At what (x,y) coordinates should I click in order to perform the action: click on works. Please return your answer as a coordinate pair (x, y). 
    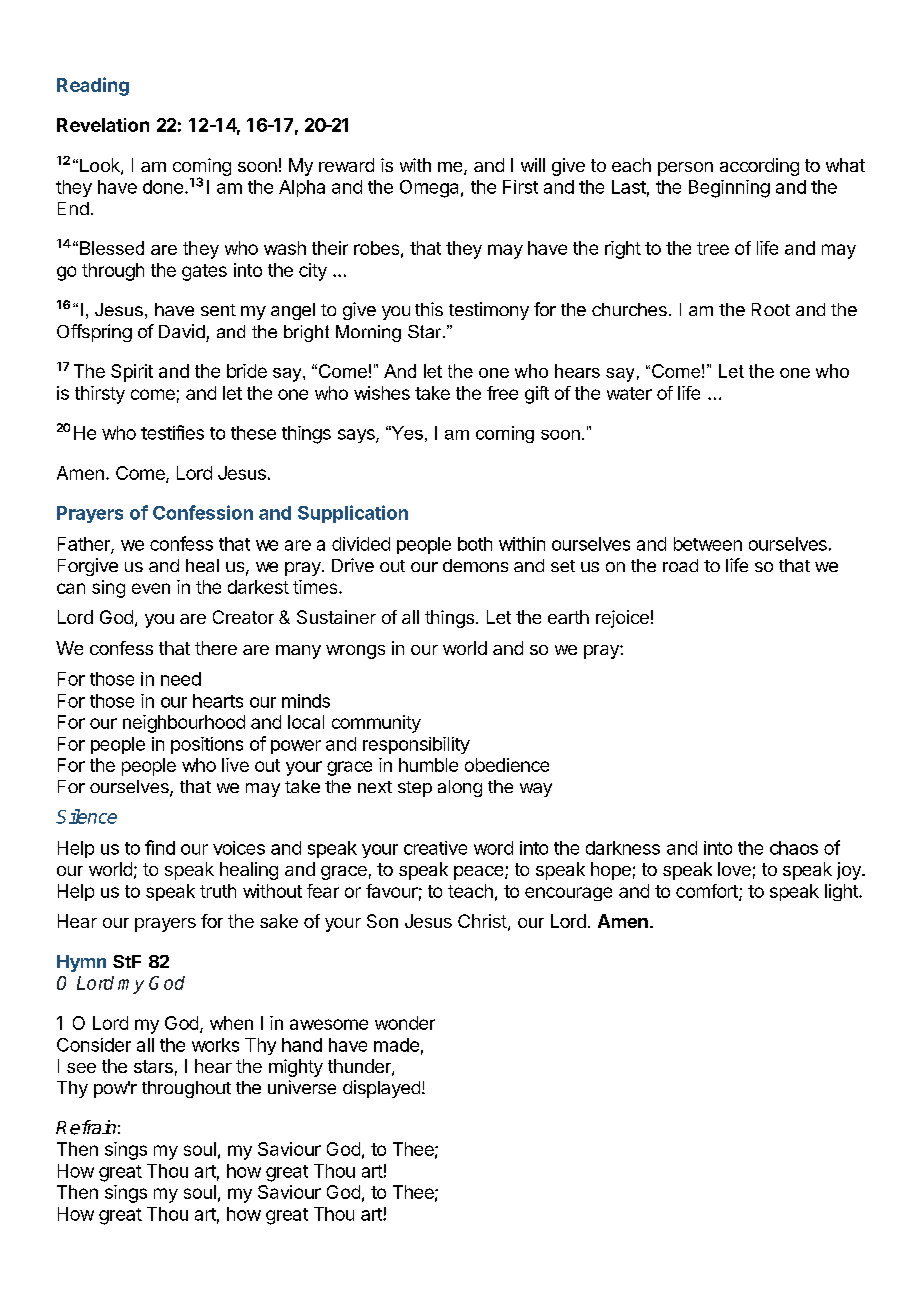
    Looking at the image, I should click on (215, 1045).
